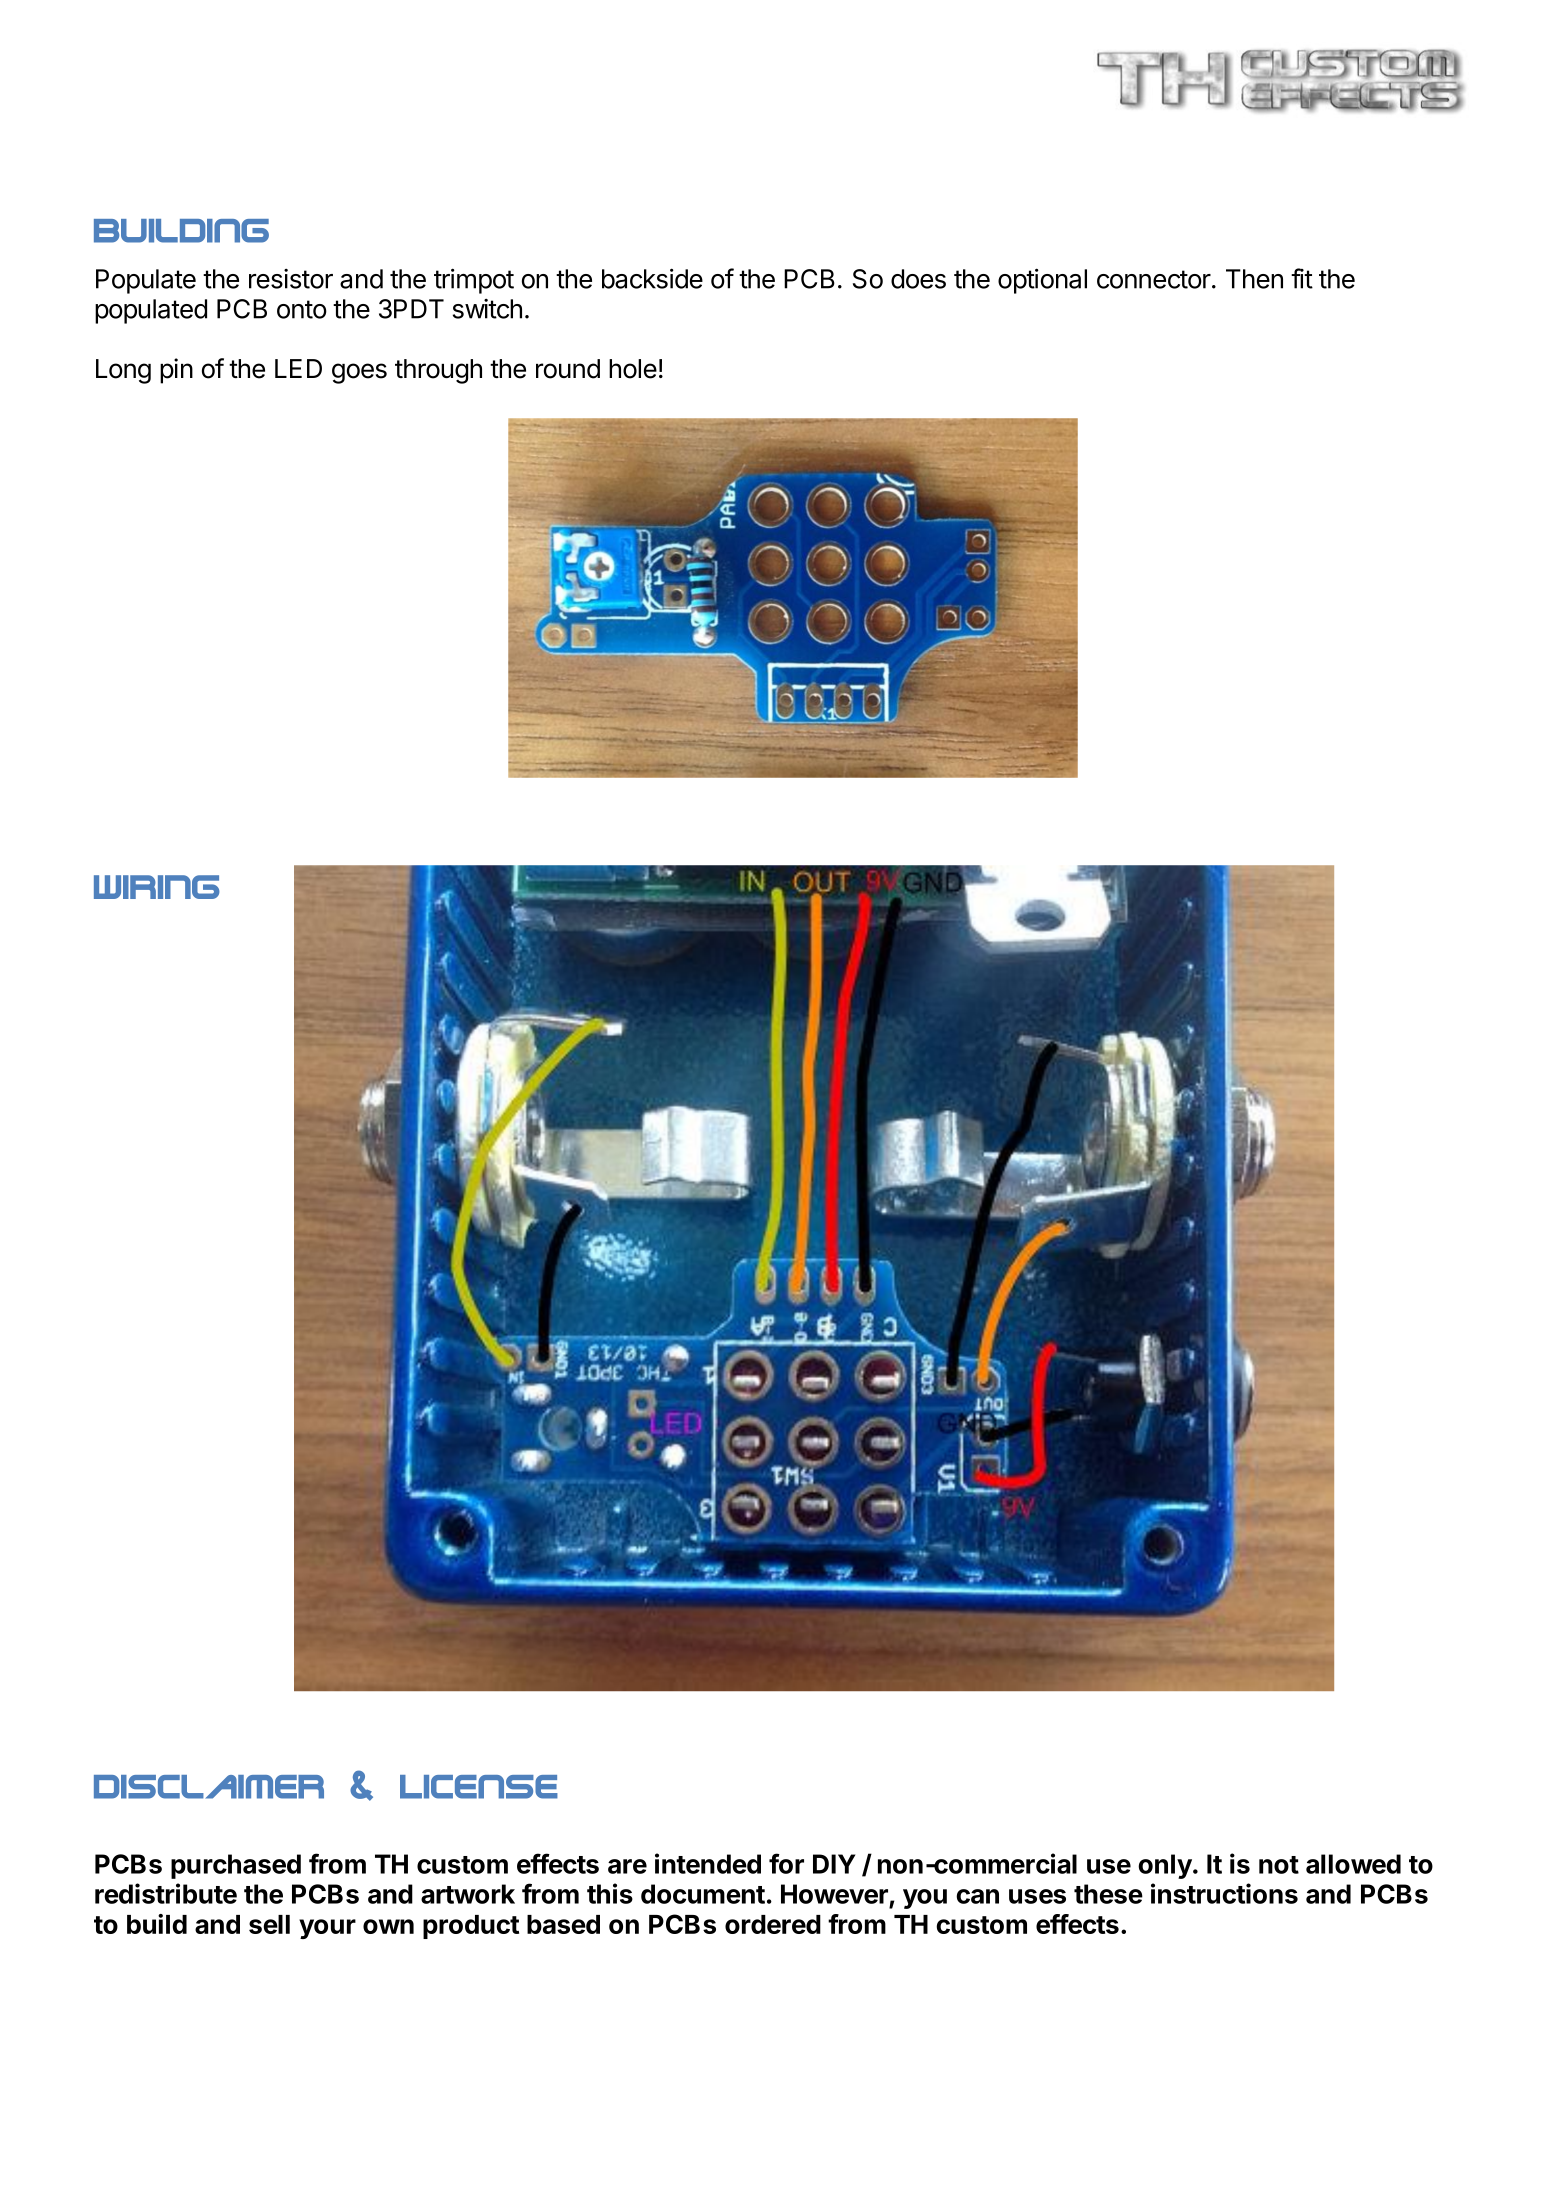 The width and height of the page is (1551, 2194). What do you see at coordinates (302, 309) in the page?
I see `onto` at bounding box center [302, 309].
